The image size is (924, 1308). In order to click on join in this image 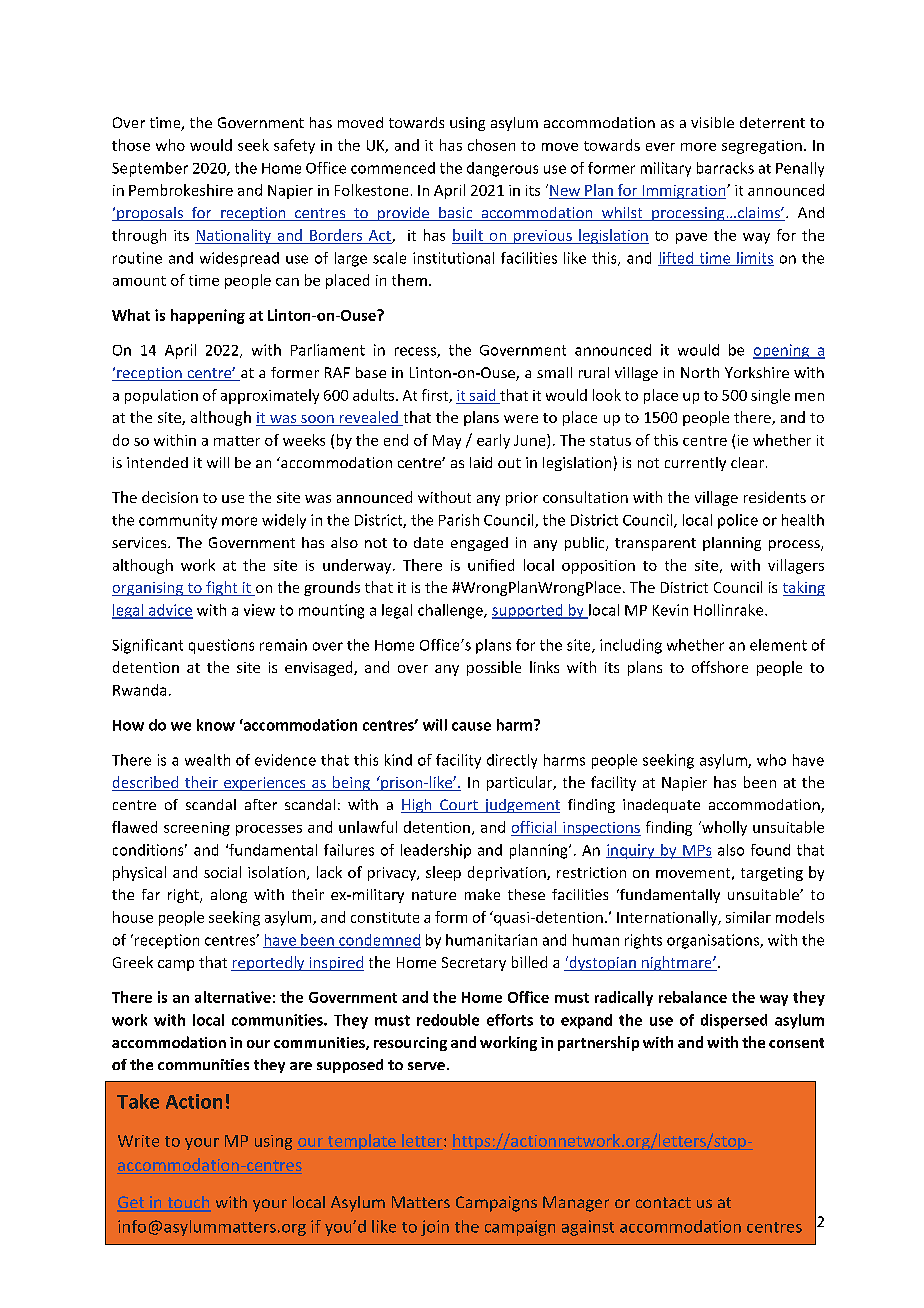, I will do `click(435, 1228)`.
